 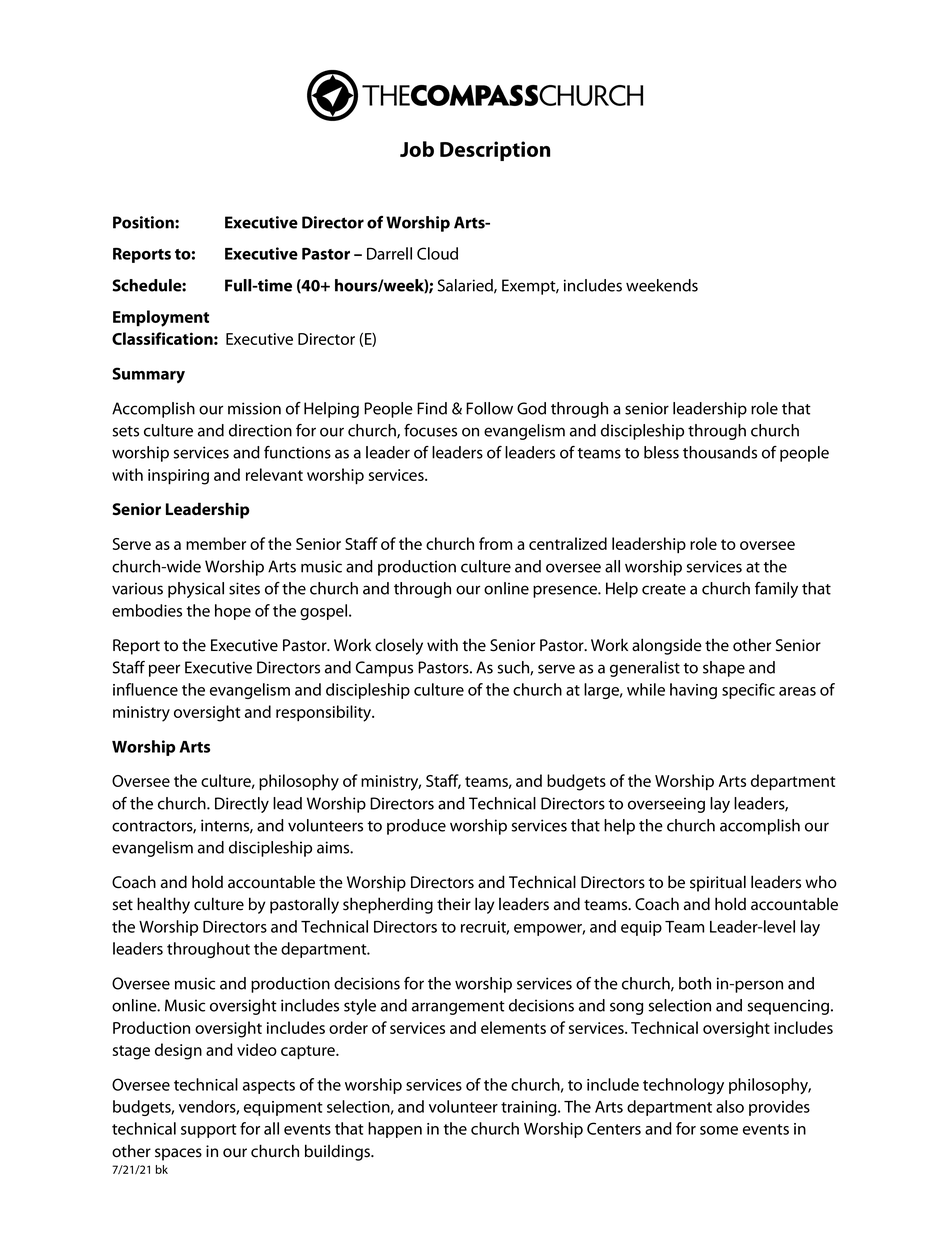 I want to click on spiritual, so click(x=718, y=883).
